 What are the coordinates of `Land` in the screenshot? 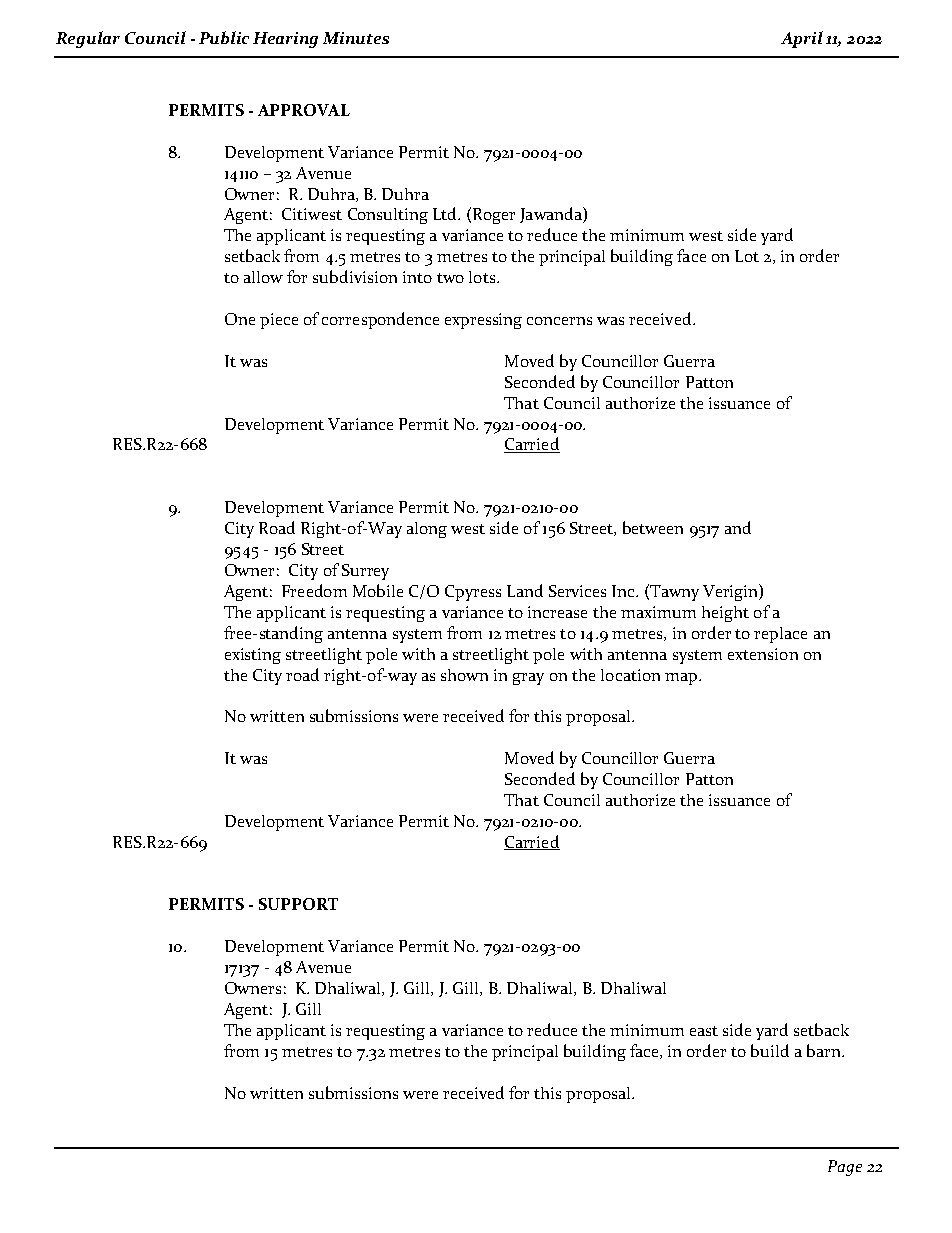 It's located at (525, 590).
